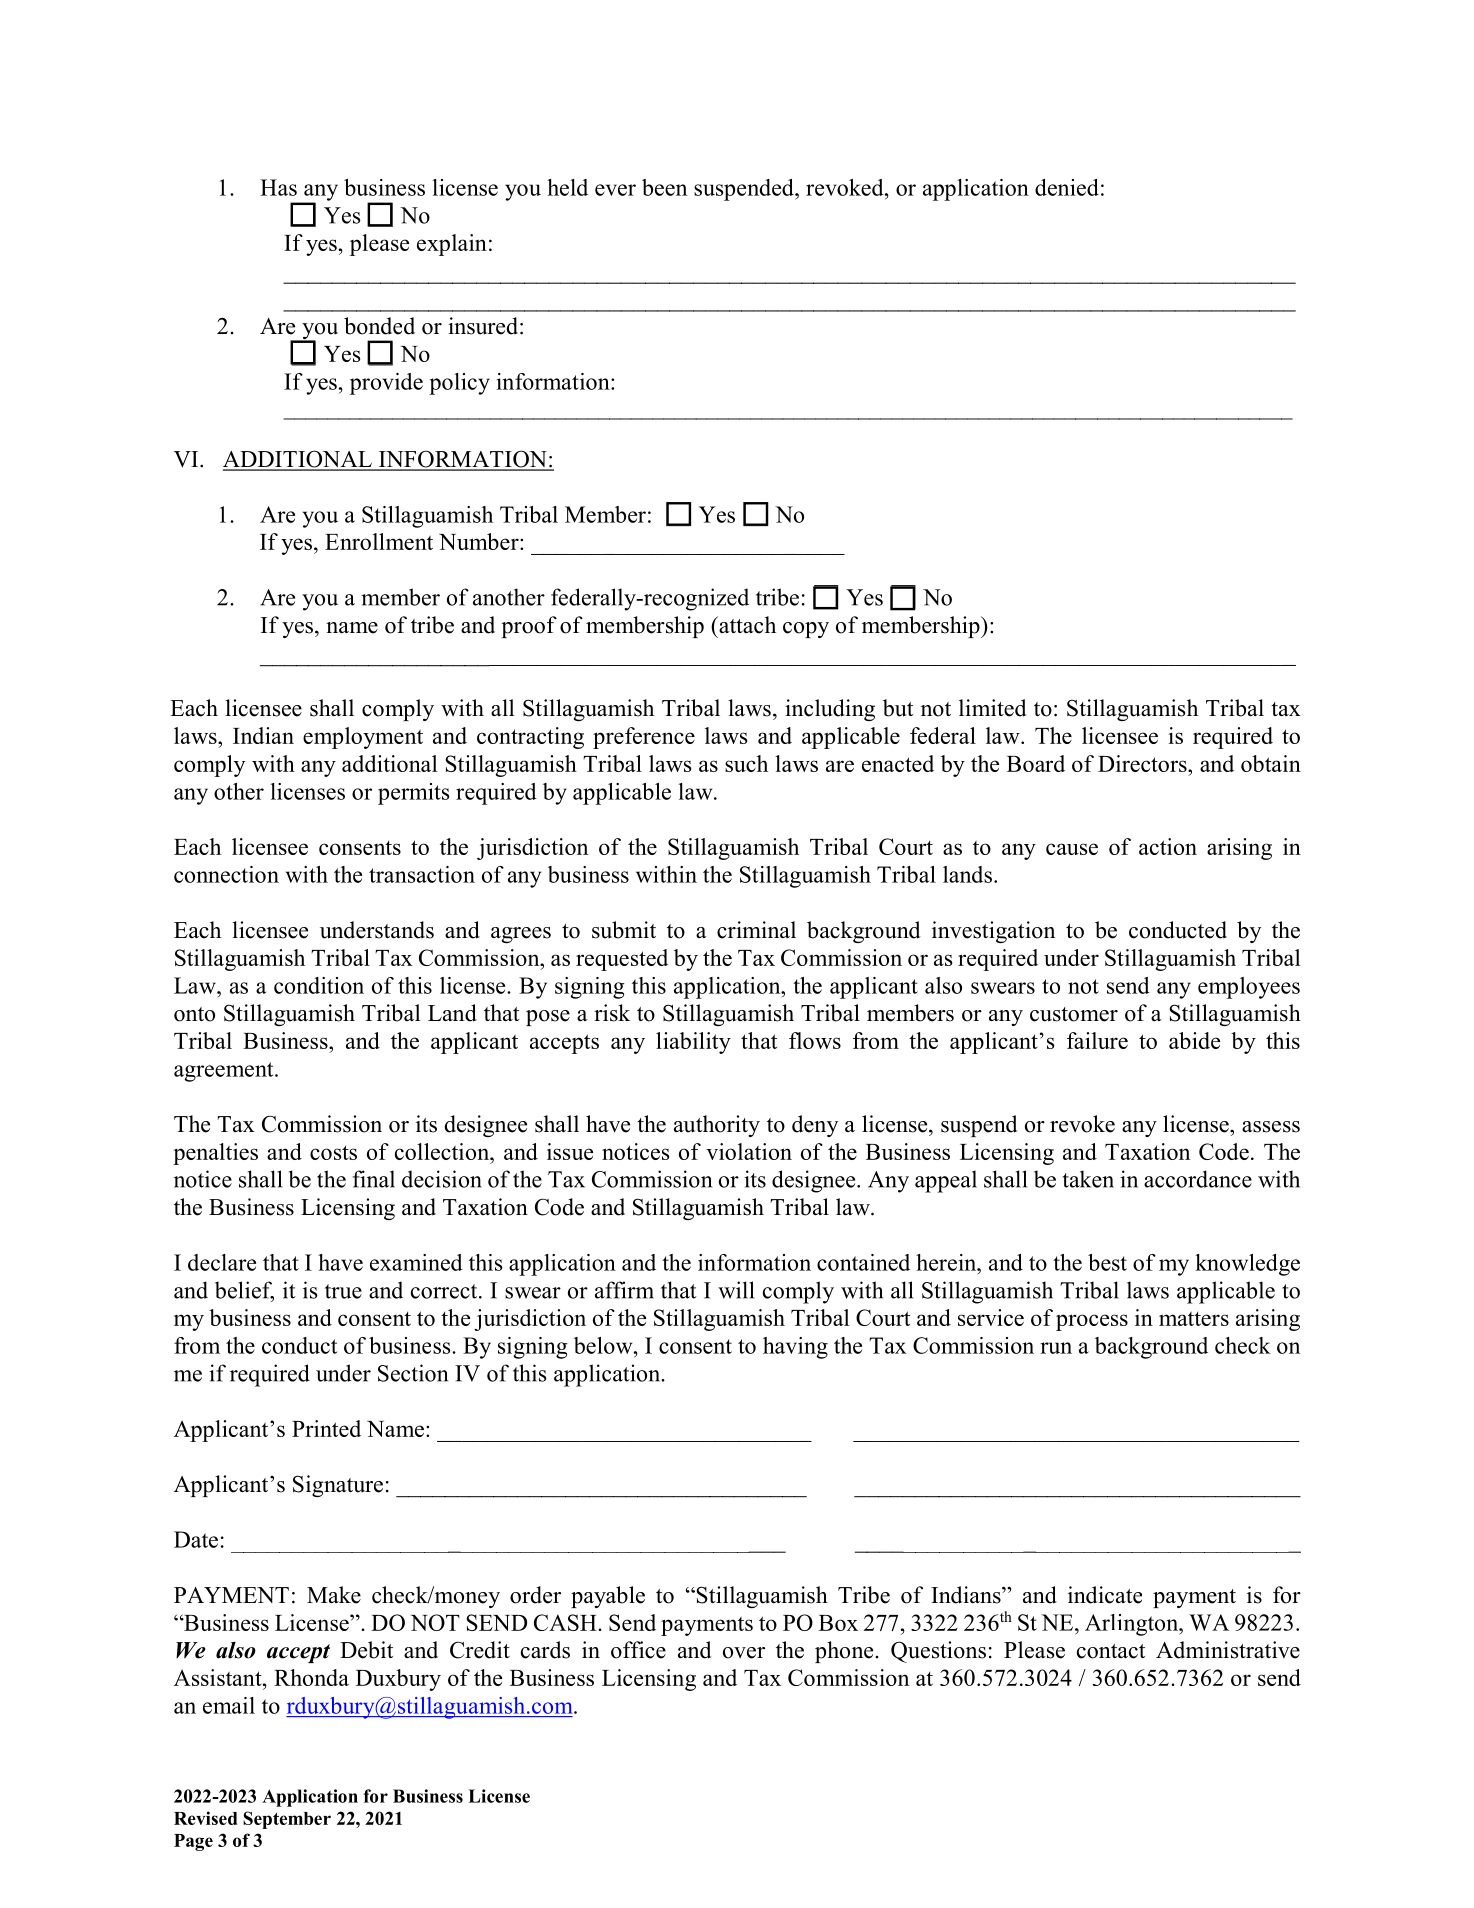  What do you see at coordinates (379, 541) in the image?
I see `Enrollment` at bounding box center [379, 541].
